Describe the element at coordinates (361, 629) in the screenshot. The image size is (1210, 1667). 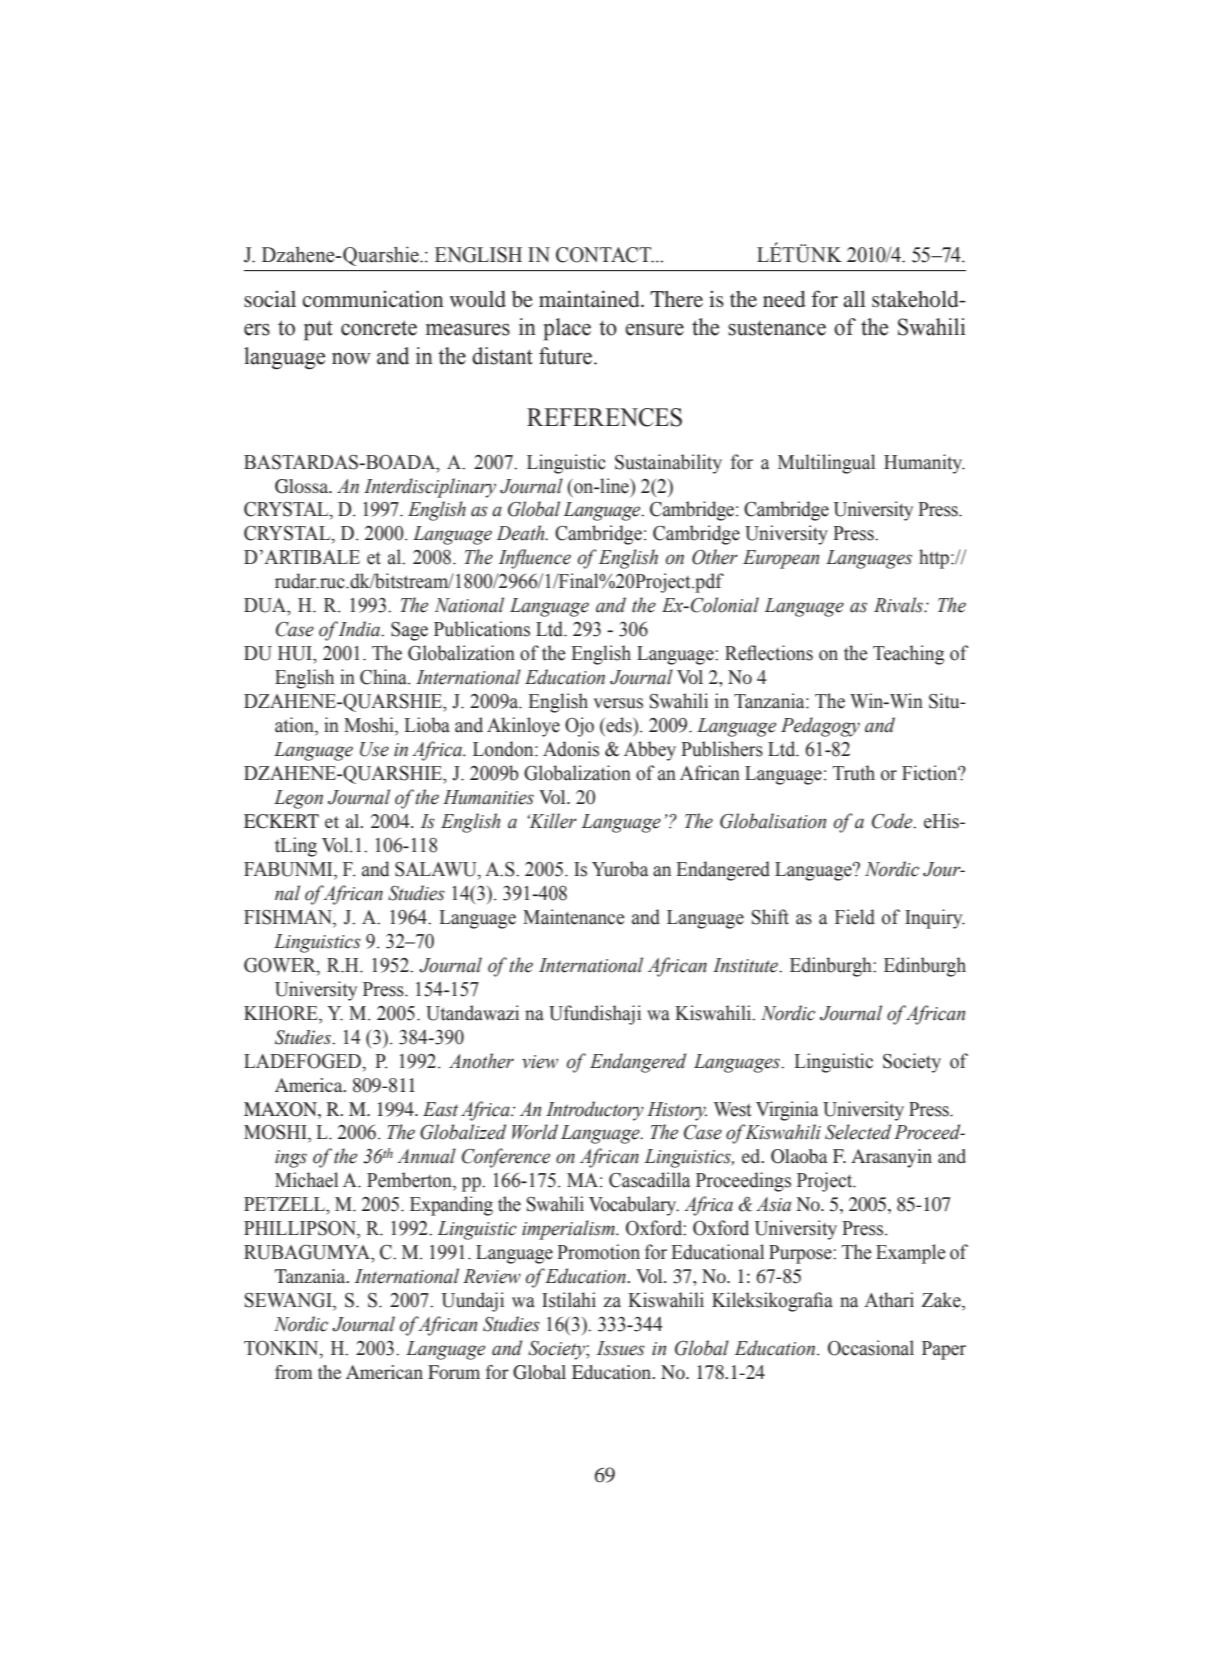
I see `India` at that location.
